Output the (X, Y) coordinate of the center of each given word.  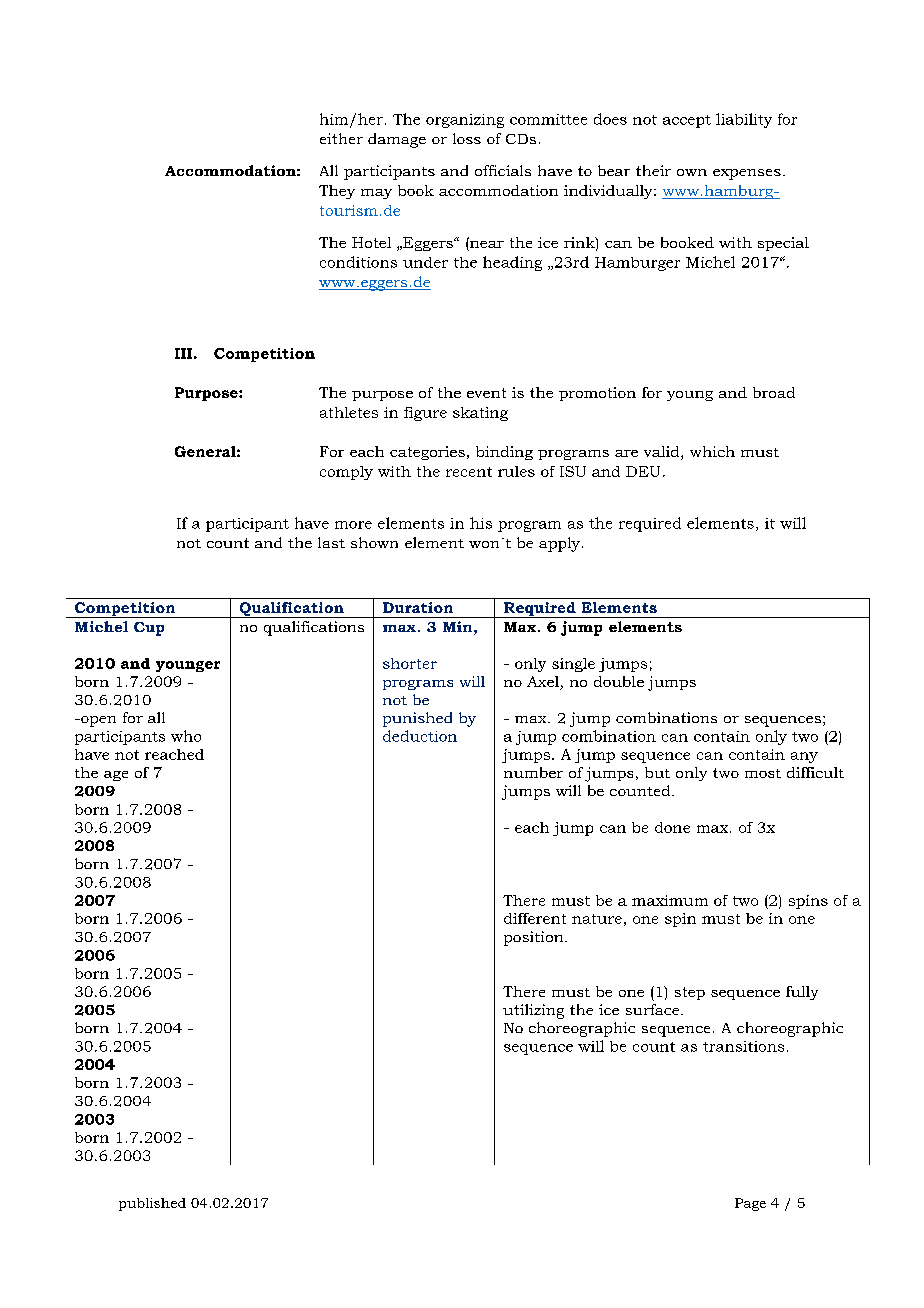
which (712, 451)
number (533, 772)
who (186, 736)
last (331, 542)
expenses (747, 174)
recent (469, 472)
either (341, 138)
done (672, 827)
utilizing (533, 1011)
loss (467, 138)
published (152, 1204)
